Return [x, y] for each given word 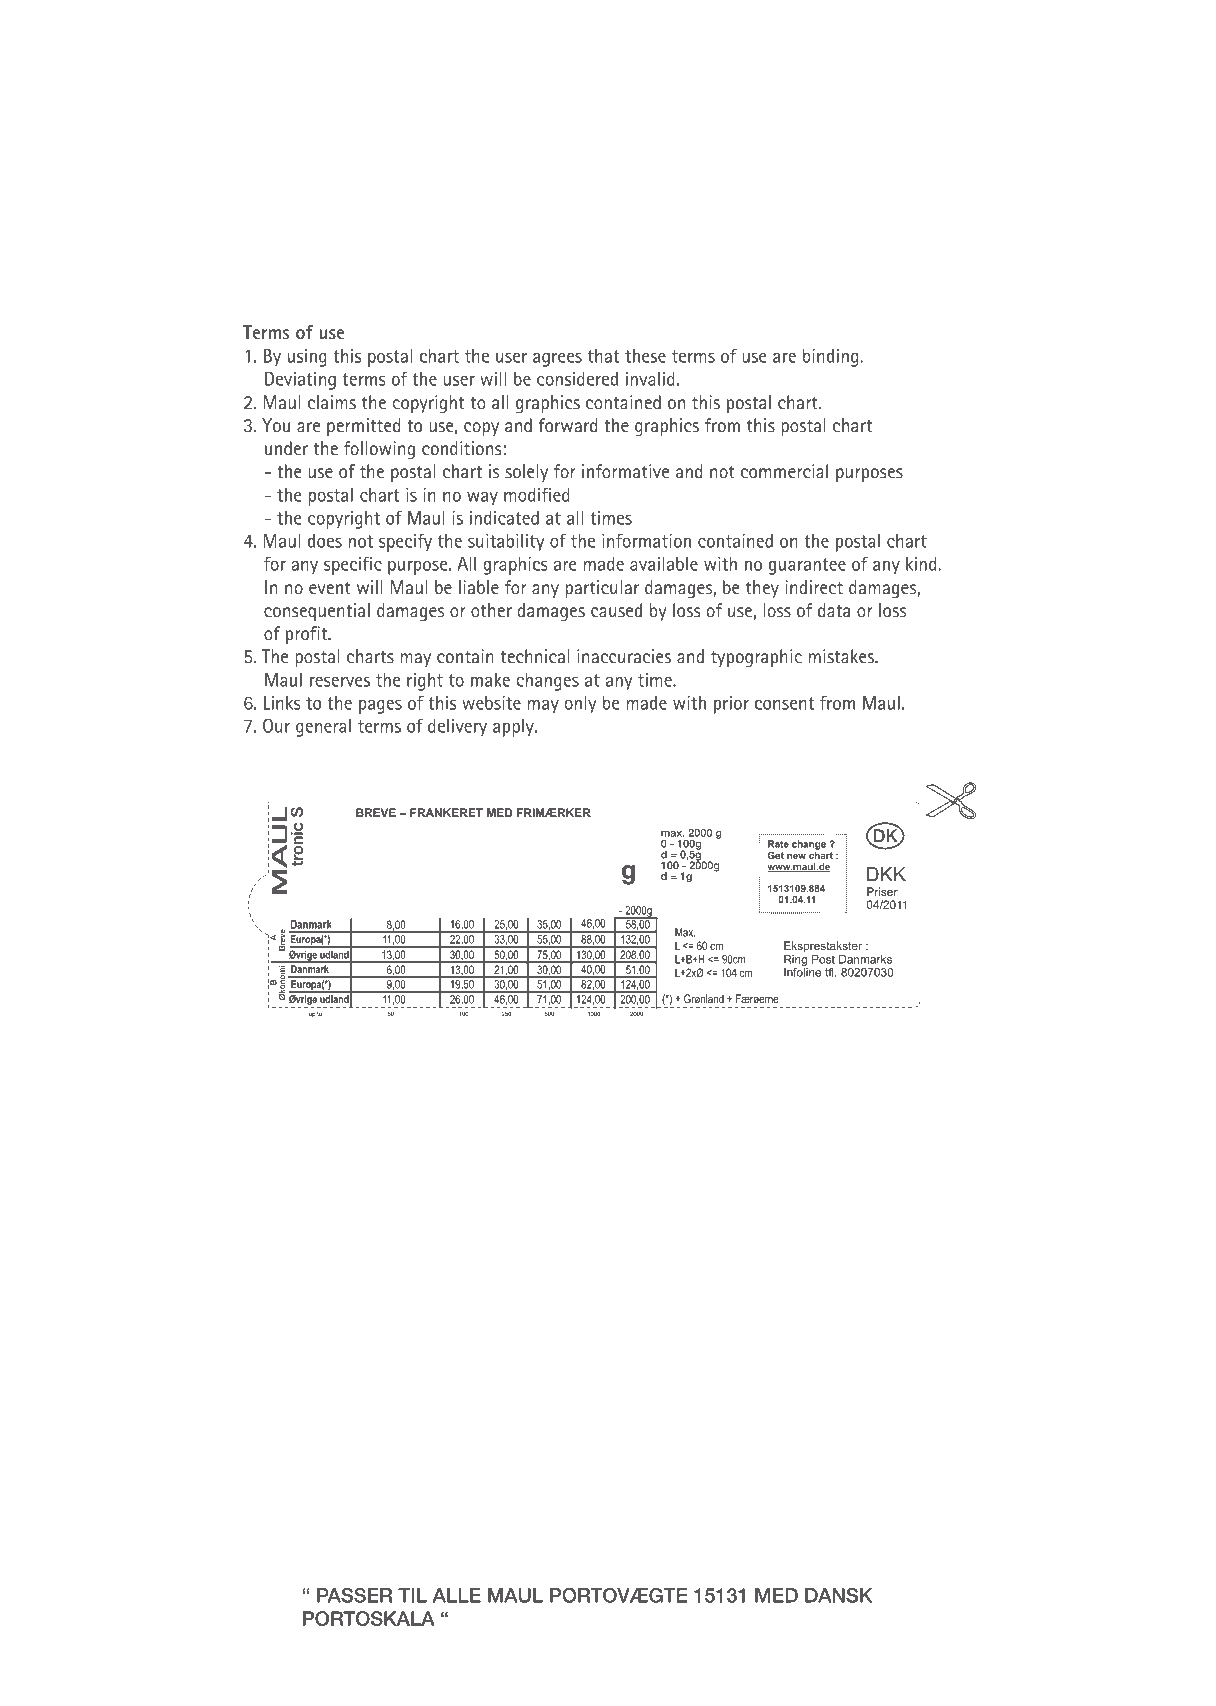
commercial [784, 471]
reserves [340, 682]
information [646, 540]
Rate [778, 844]
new [796, 856]
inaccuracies [624, 656]
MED [499, 812]
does [325, 541]
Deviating [300, 381]
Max [685, 932]
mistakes [843, 656]
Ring [795, 959]
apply [514, 728]
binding [832, 358]
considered [577, 379]
